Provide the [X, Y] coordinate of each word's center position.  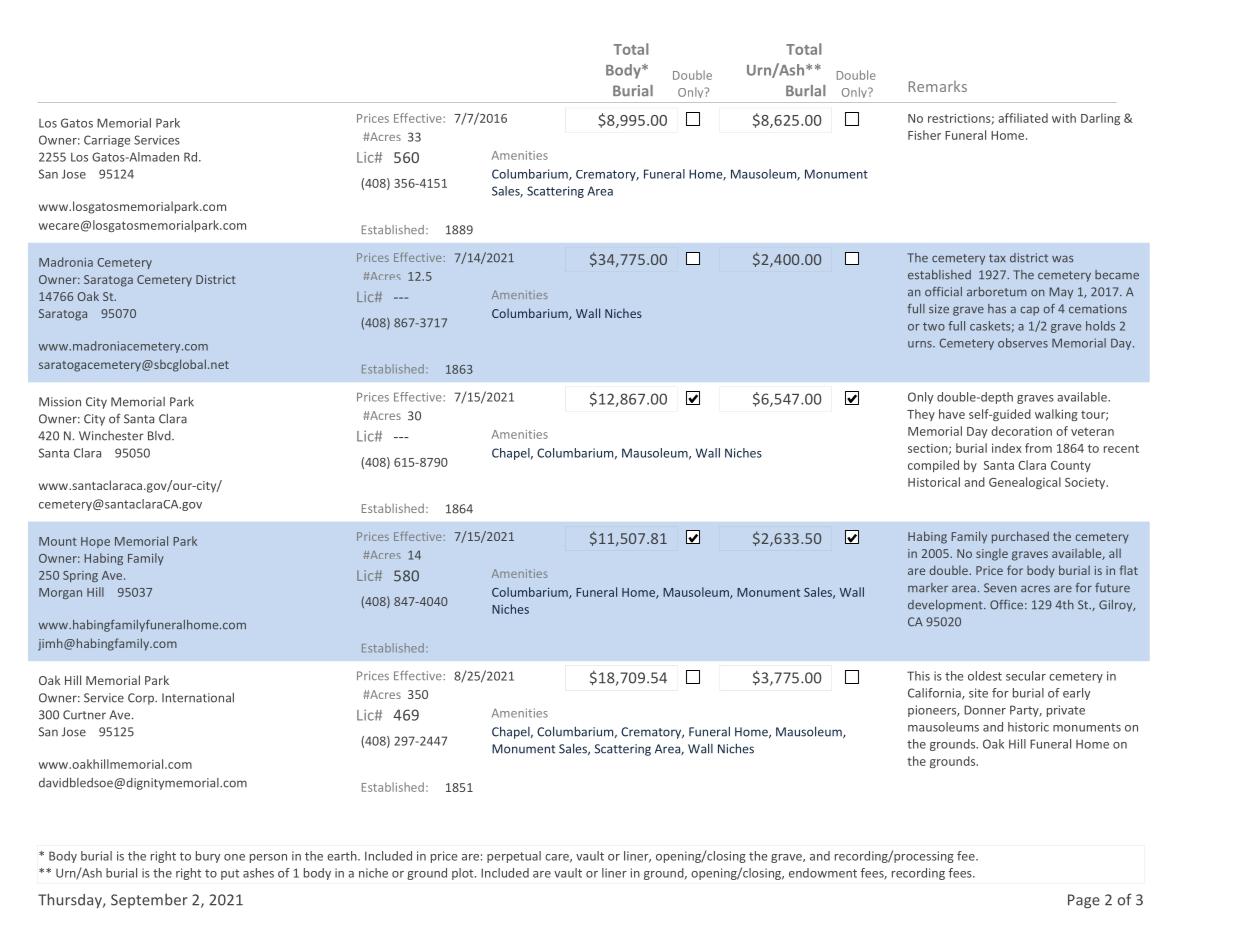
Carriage [107, 141]
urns [921, 344]
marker [928, 588]
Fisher [924, 135]
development [946, 606]
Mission [60, 402]
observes [1023, 343]
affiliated [1023, 118]
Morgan [60, 593]
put [230, 874]
